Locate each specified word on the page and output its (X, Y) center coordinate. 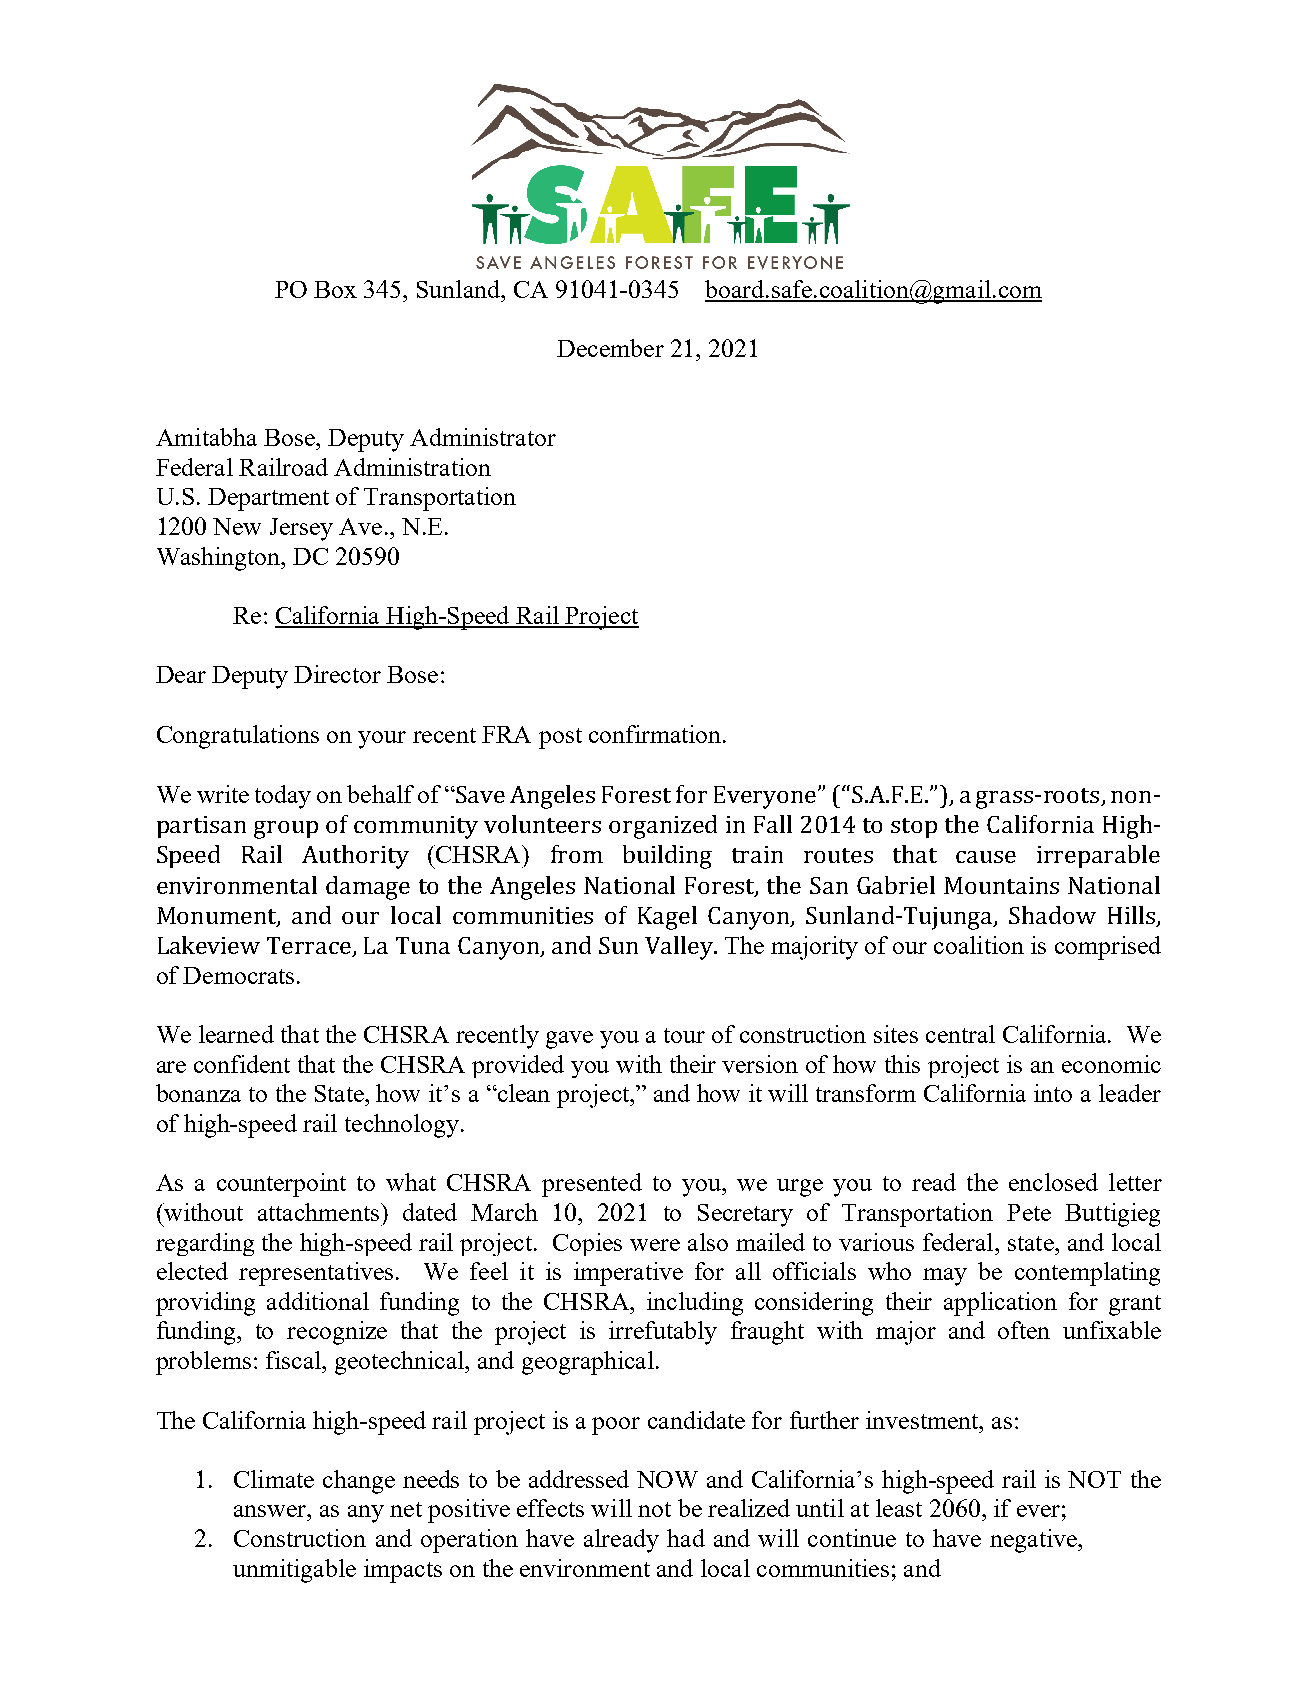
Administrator (483, 437)
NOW (667, 1479)
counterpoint (281, 1185)
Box (335, 289)
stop (914, 828)
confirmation (656, 734)
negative (1034, 1541)
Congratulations (238, 737)
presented (592, 1185)
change (359, 1482)
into (1053, 1093)
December (610, 348)
